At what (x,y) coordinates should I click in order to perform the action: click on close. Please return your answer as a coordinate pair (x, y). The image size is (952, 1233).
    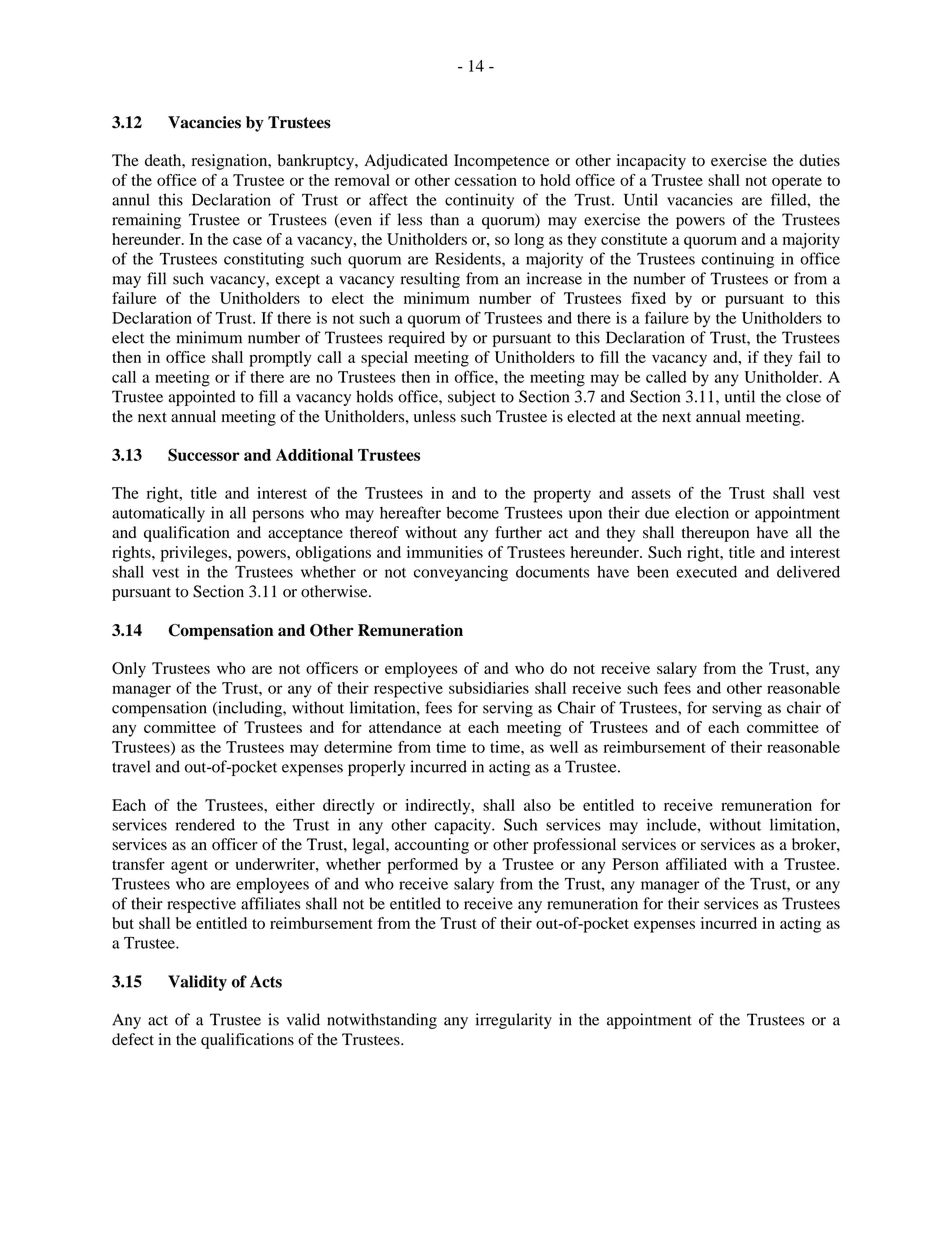
    Looking at the image, I should click on (803, 396).
